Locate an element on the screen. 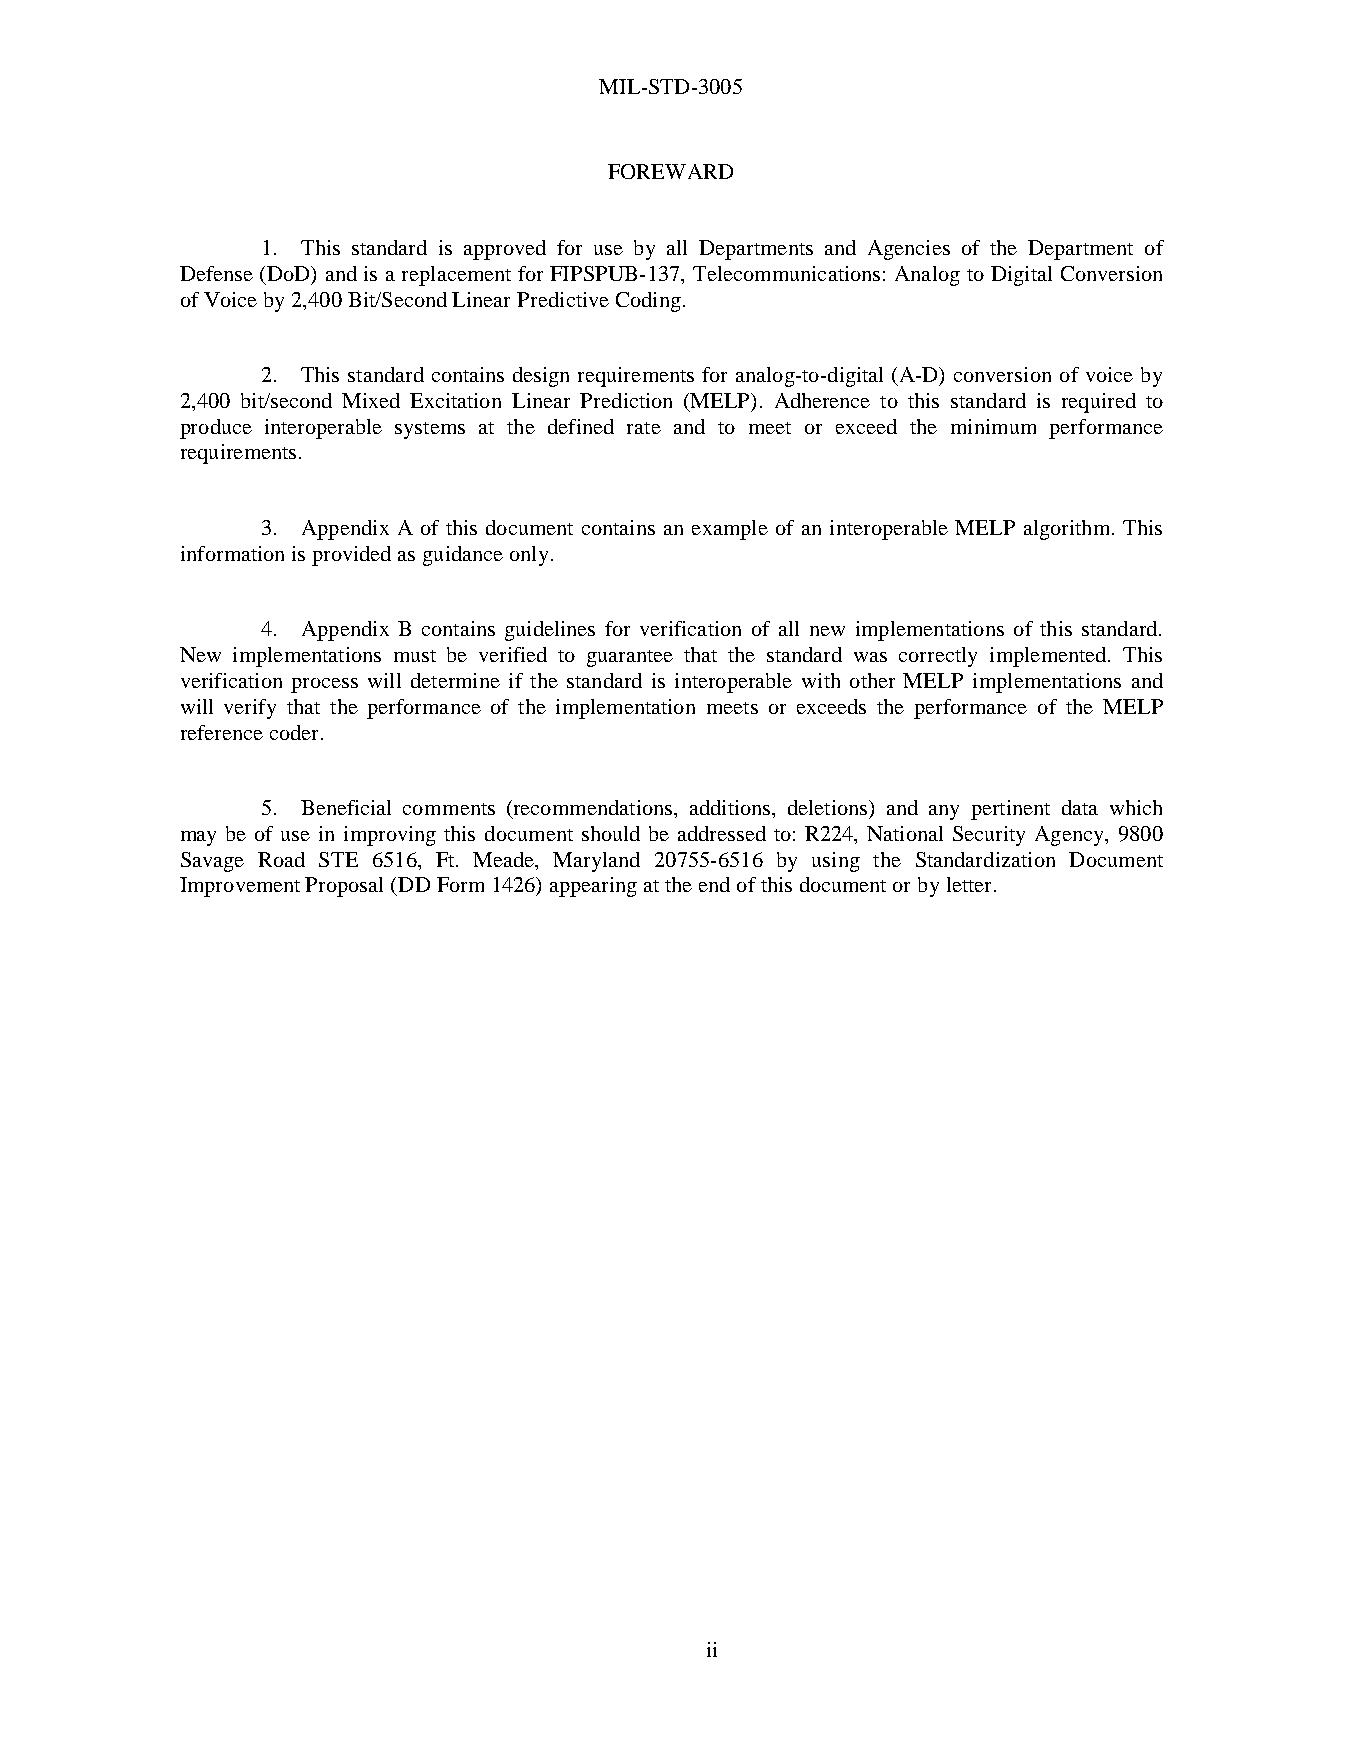 This screenshot has width=1371, height=1752. Road is located at coordinates (281, 859).
